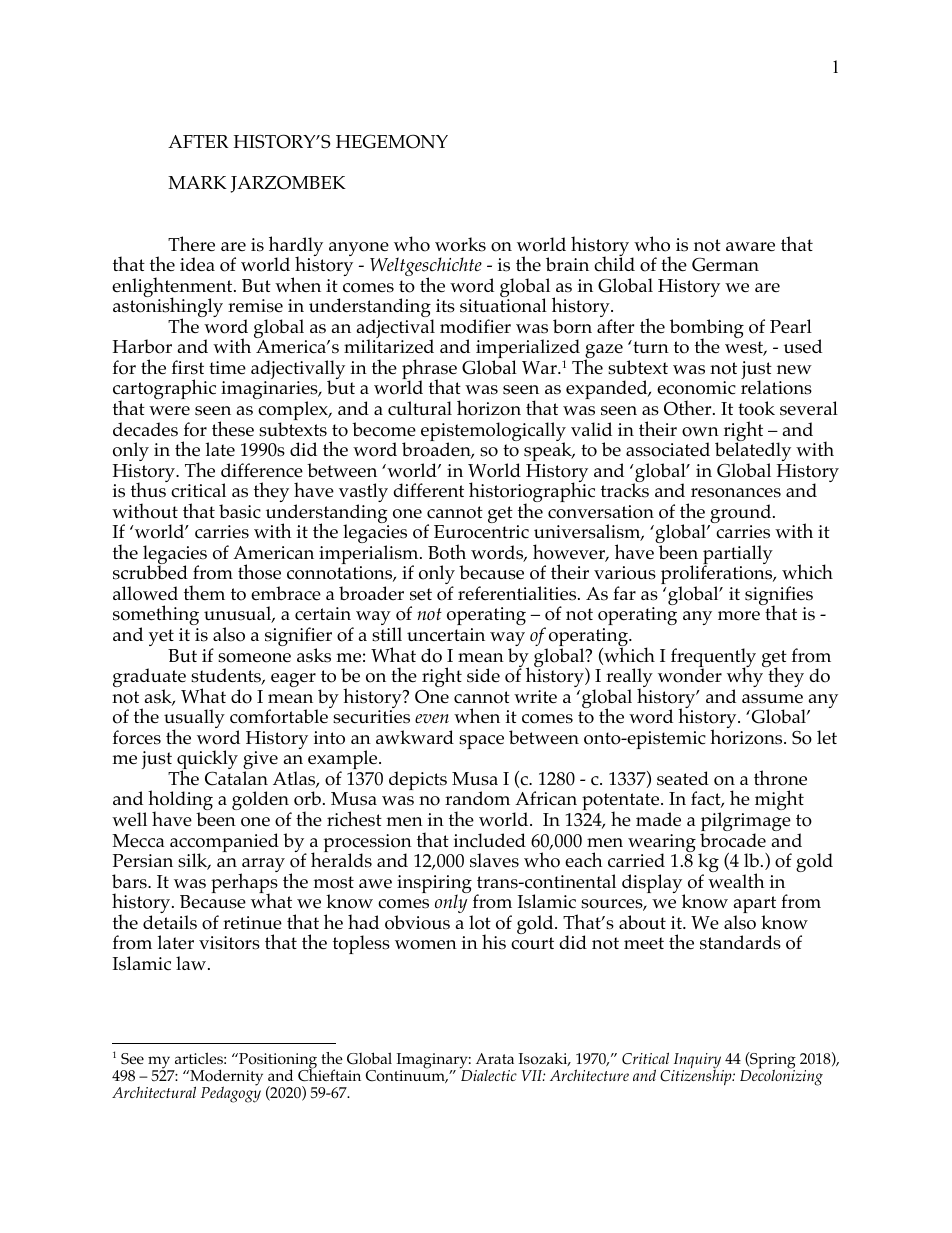  Describe the element at coordinates (736, 493) in the document. I see `resonances` at that location.
